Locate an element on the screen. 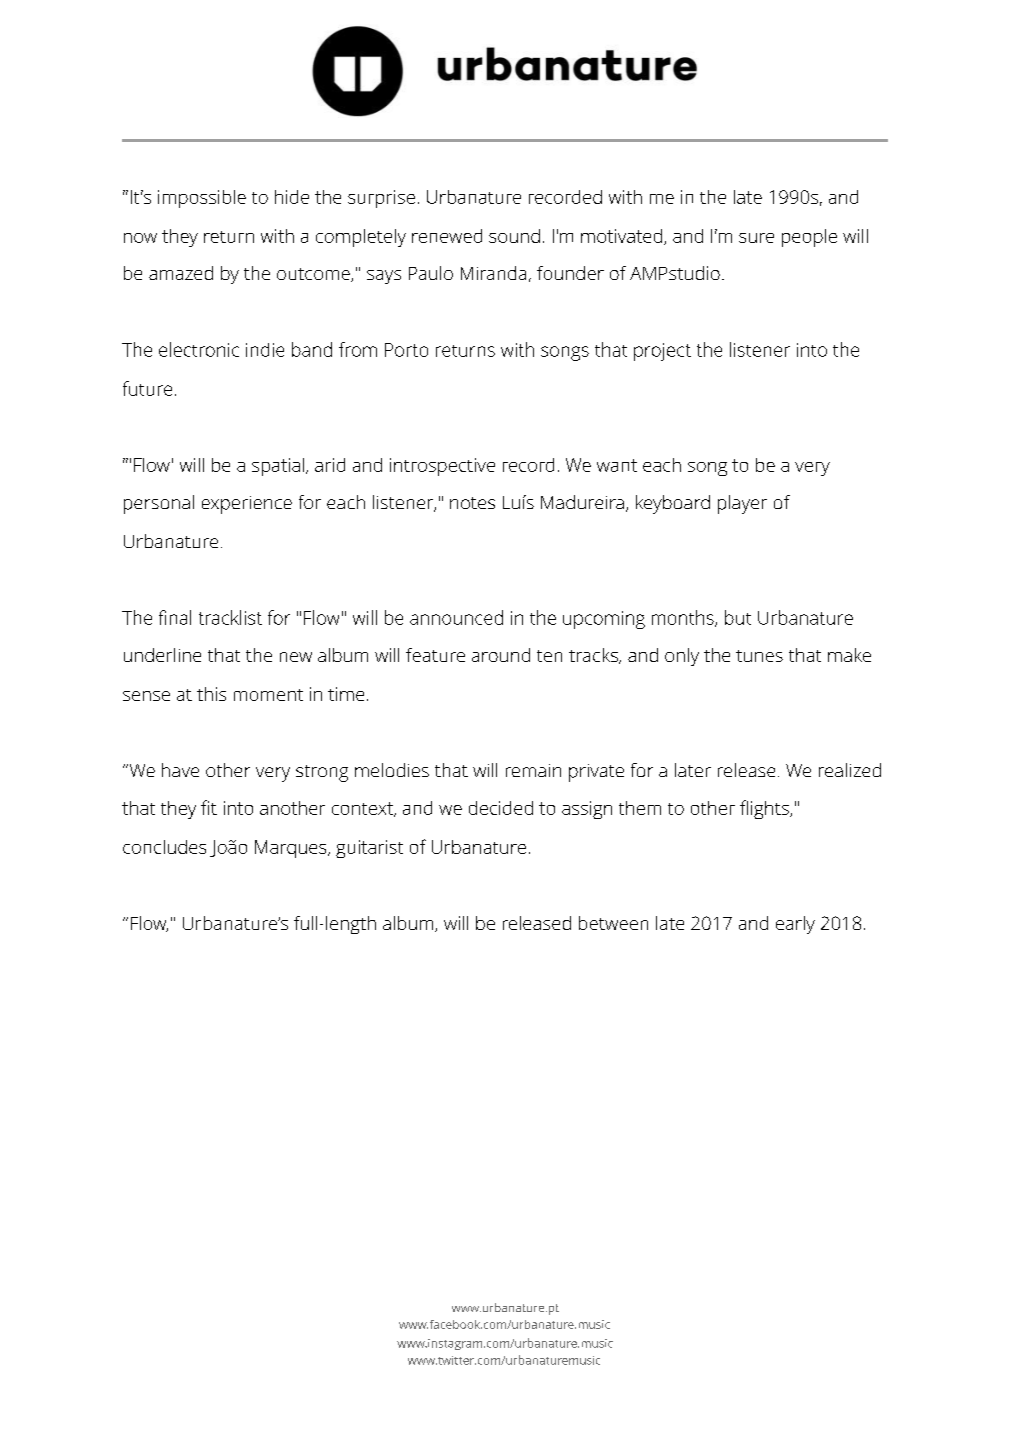  early is located at coordinates (795, 925).
